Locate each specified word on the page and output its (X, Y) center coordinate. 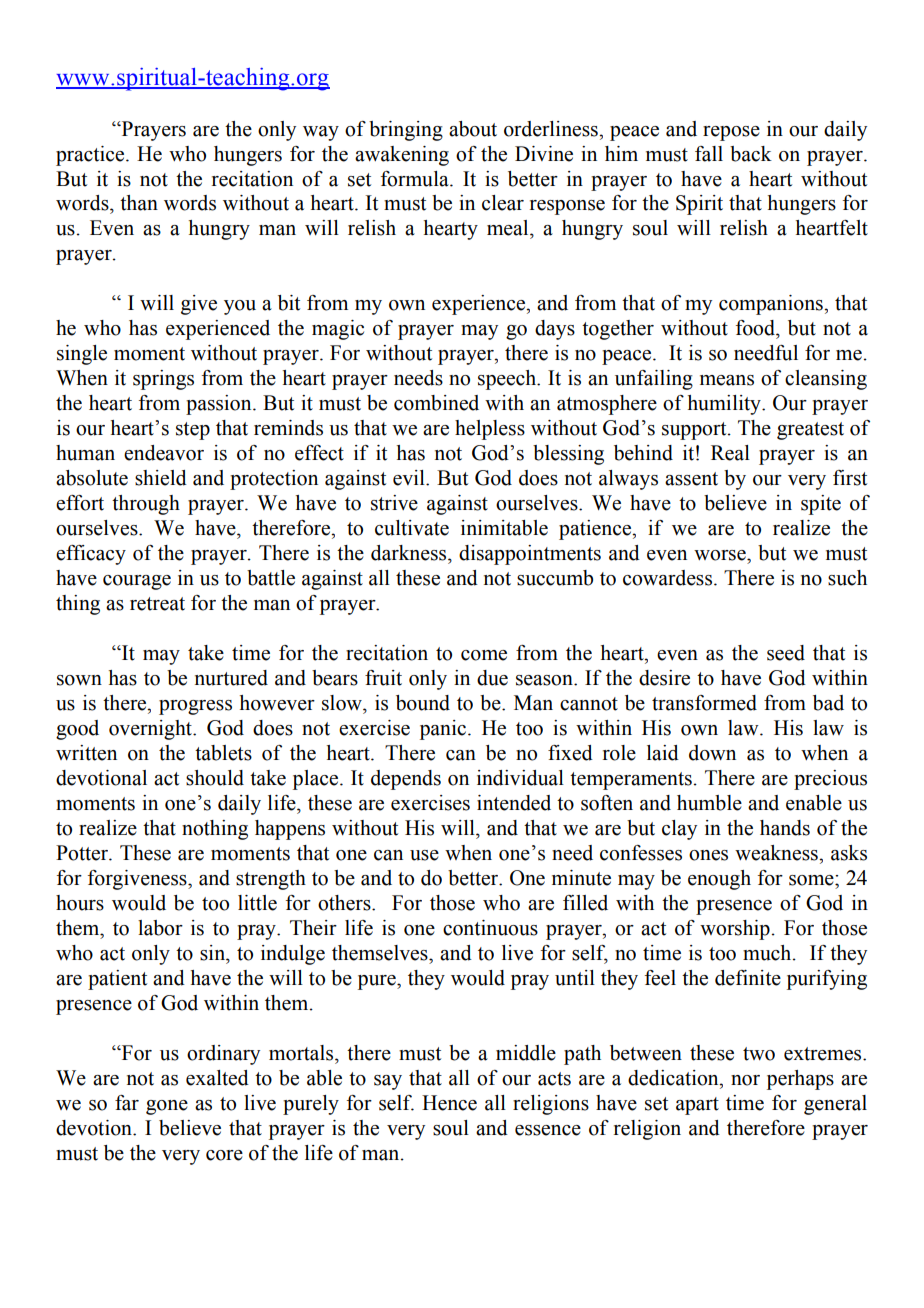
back (751, 154)
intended (514, 803)
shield (161, 478)
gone (167, 1107)
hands (785, 828)
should (215, 778)
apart (697, 1106)
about (473, 129)
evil (410, 478)
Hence (449, 1103)
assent (691, 479)
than (139, 203)
